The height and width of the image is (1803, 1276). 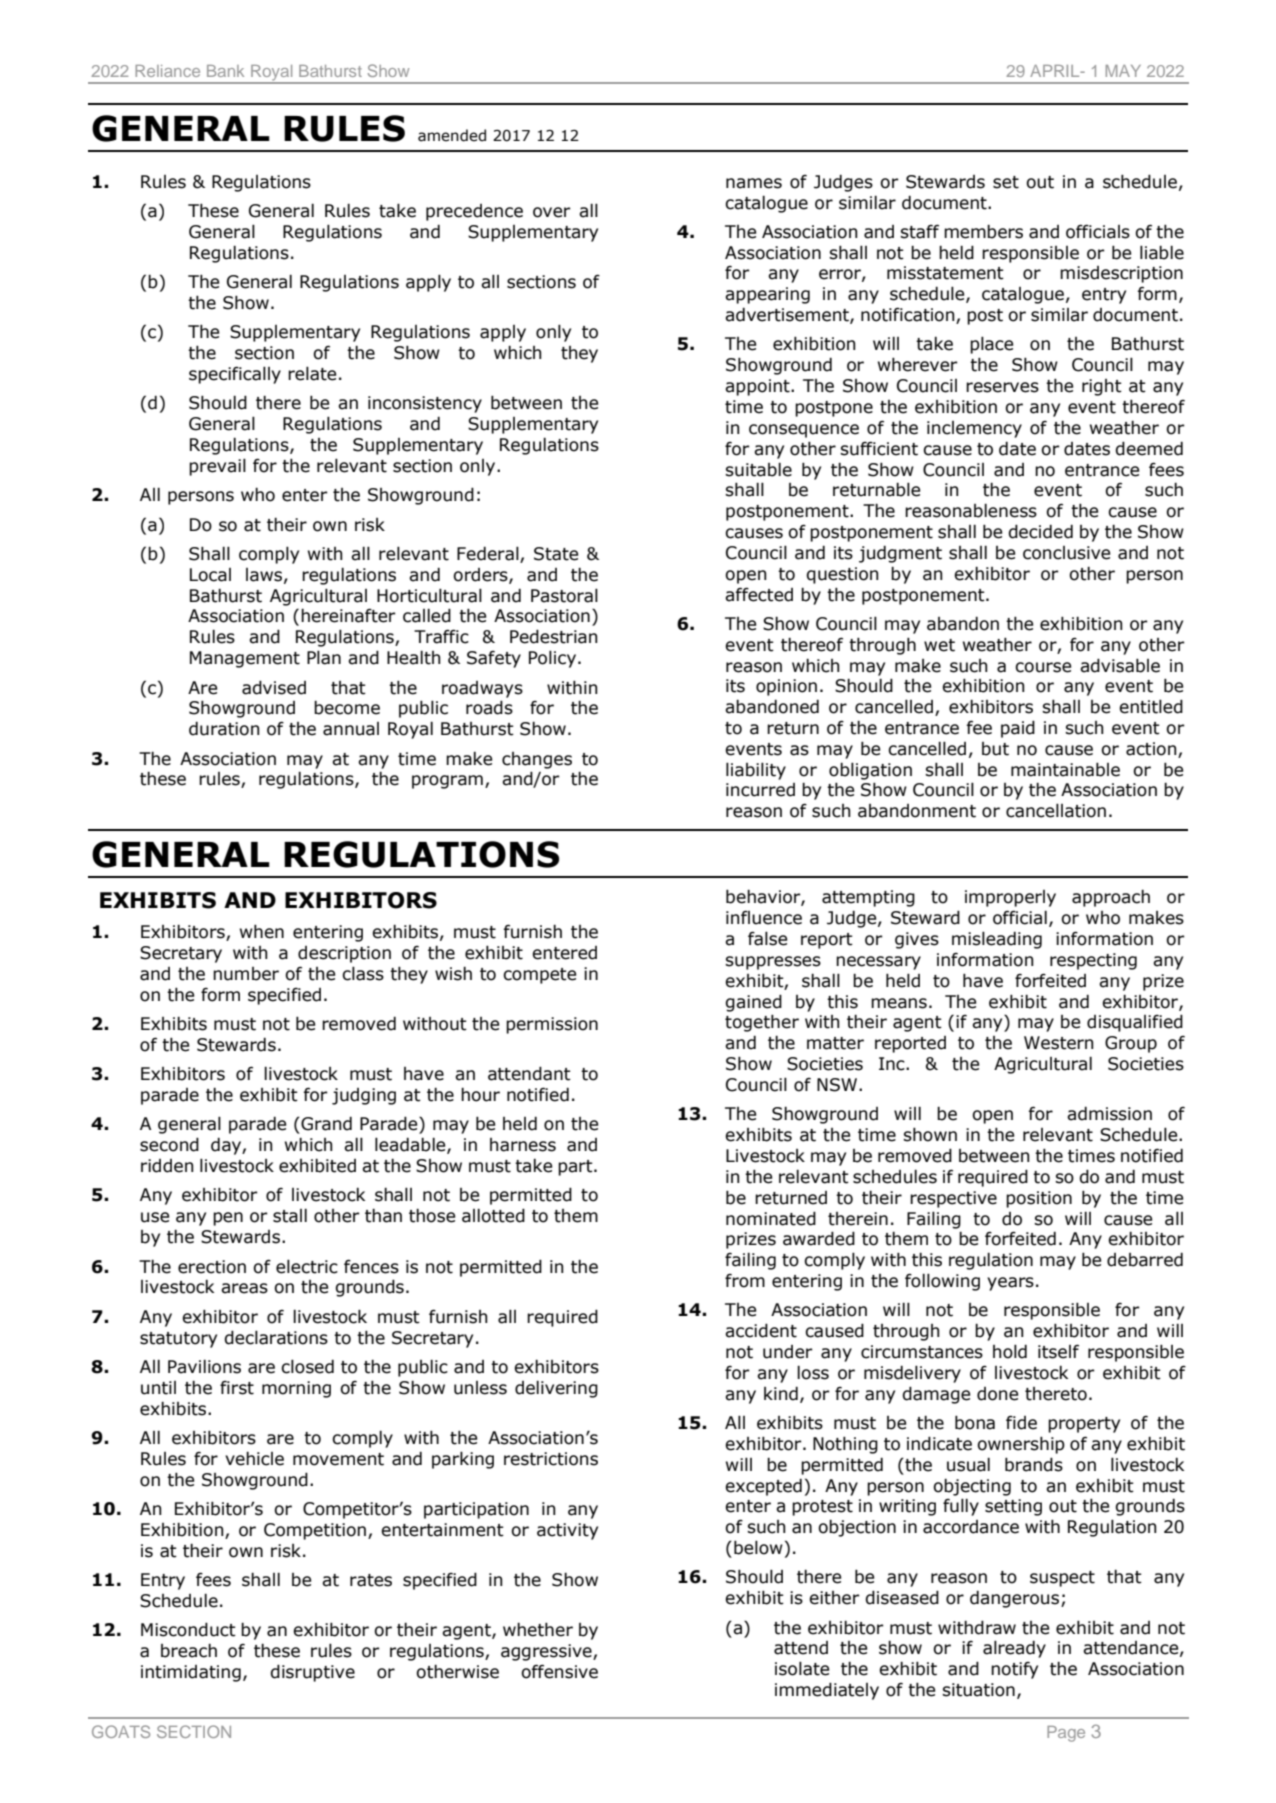 What do you see at coordinates (754, 183) in the image?
I see `names` at bounding box center [754, 183].
